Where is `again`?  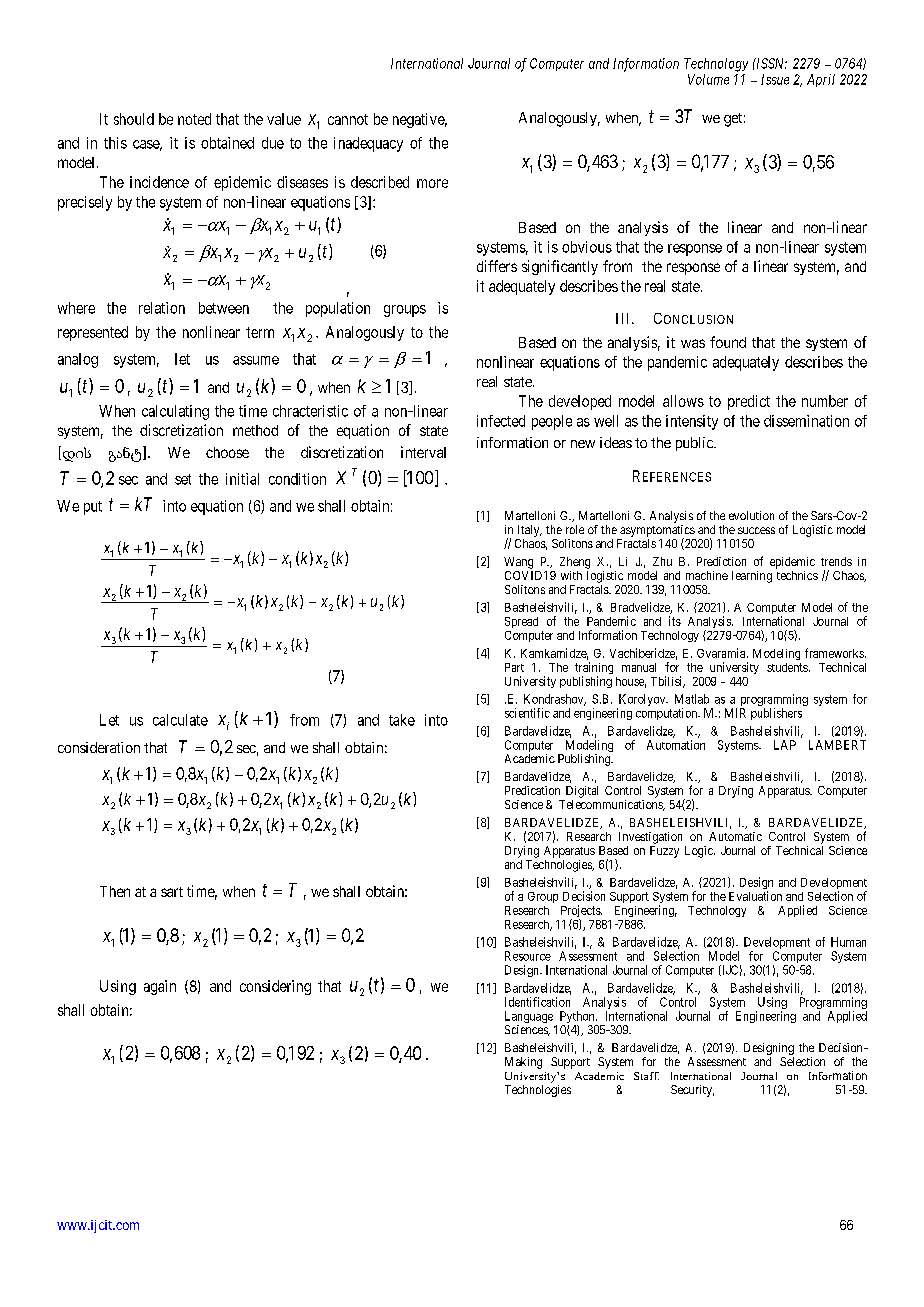
again is located at coordinates (160, 987).
